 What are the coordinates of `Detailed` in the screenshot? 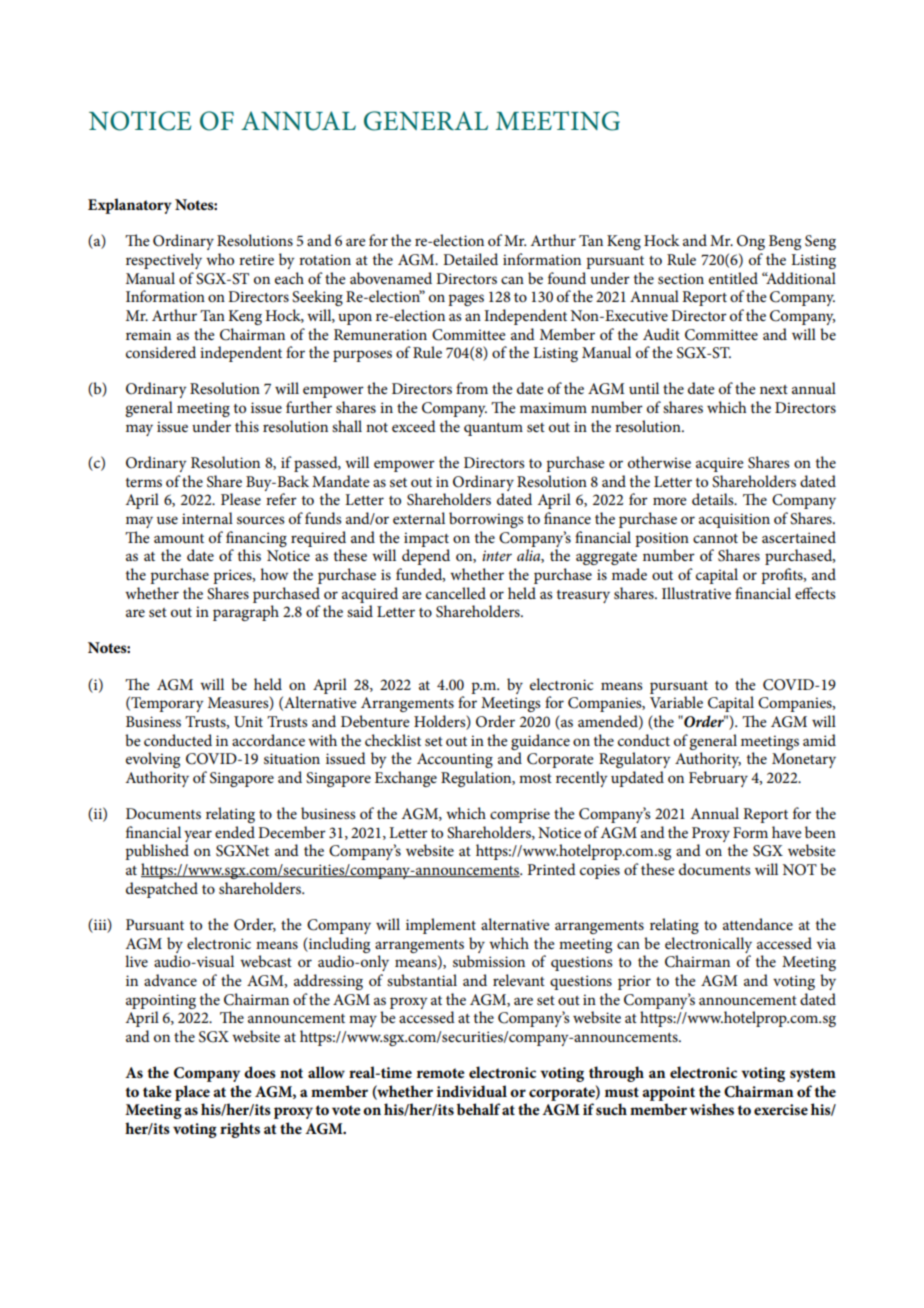 It's located at (470, 259).
